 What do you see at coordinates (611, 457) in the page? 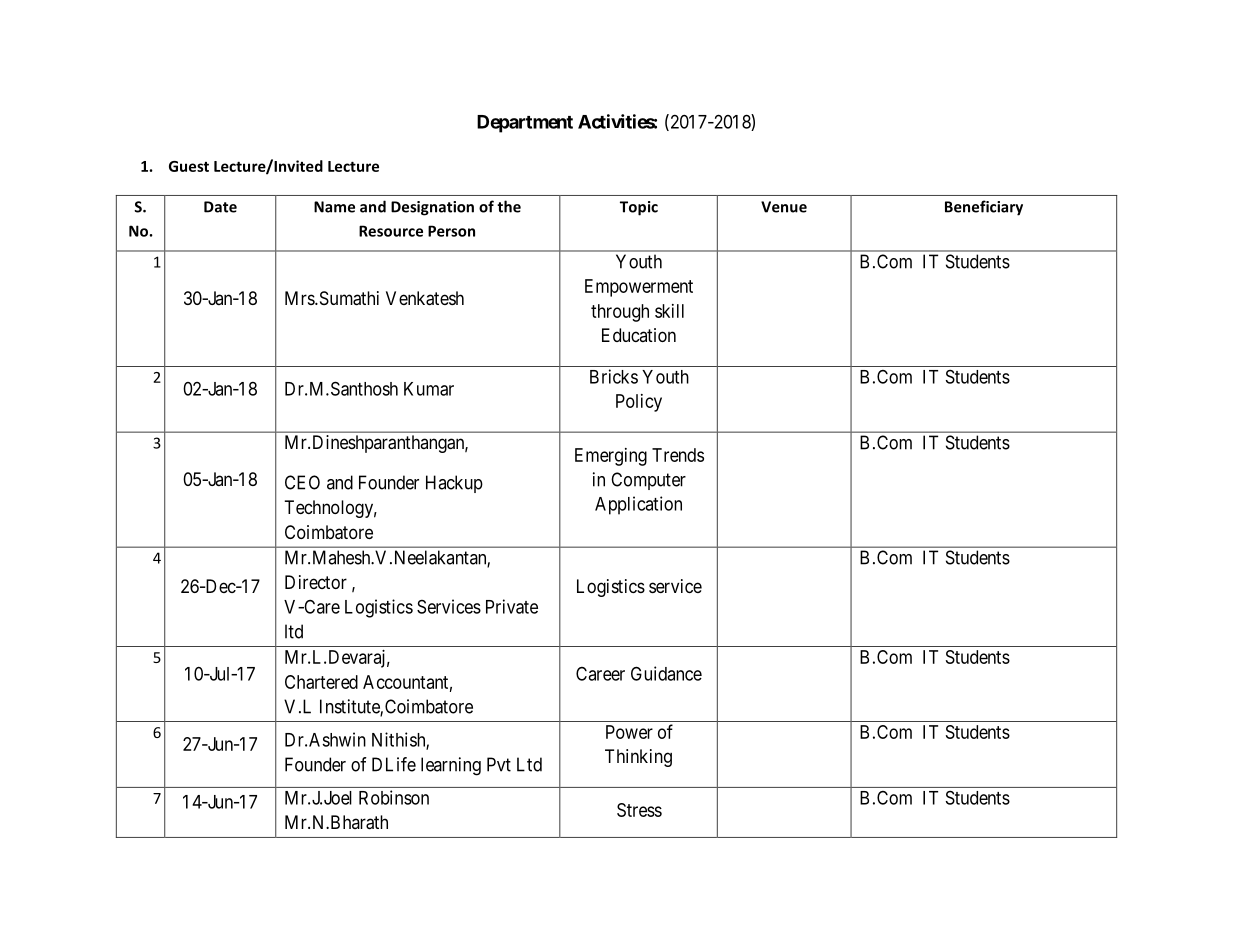
I see `Emerging` at bounding box center [611, 457].
